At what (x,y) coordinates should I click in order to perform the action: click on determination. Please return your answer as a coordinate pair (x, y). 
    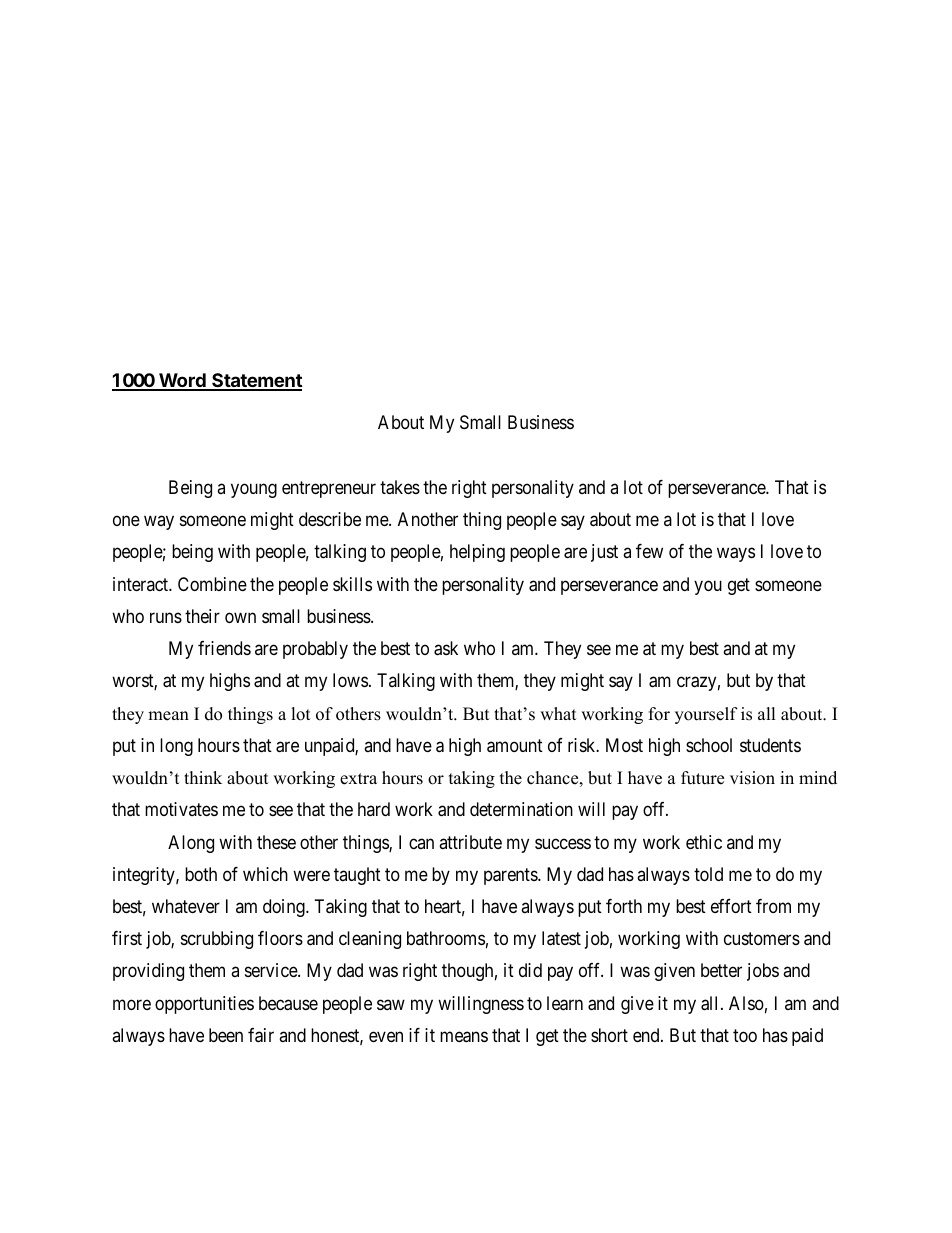
    Looking at the image, I should click on (521, 809).
